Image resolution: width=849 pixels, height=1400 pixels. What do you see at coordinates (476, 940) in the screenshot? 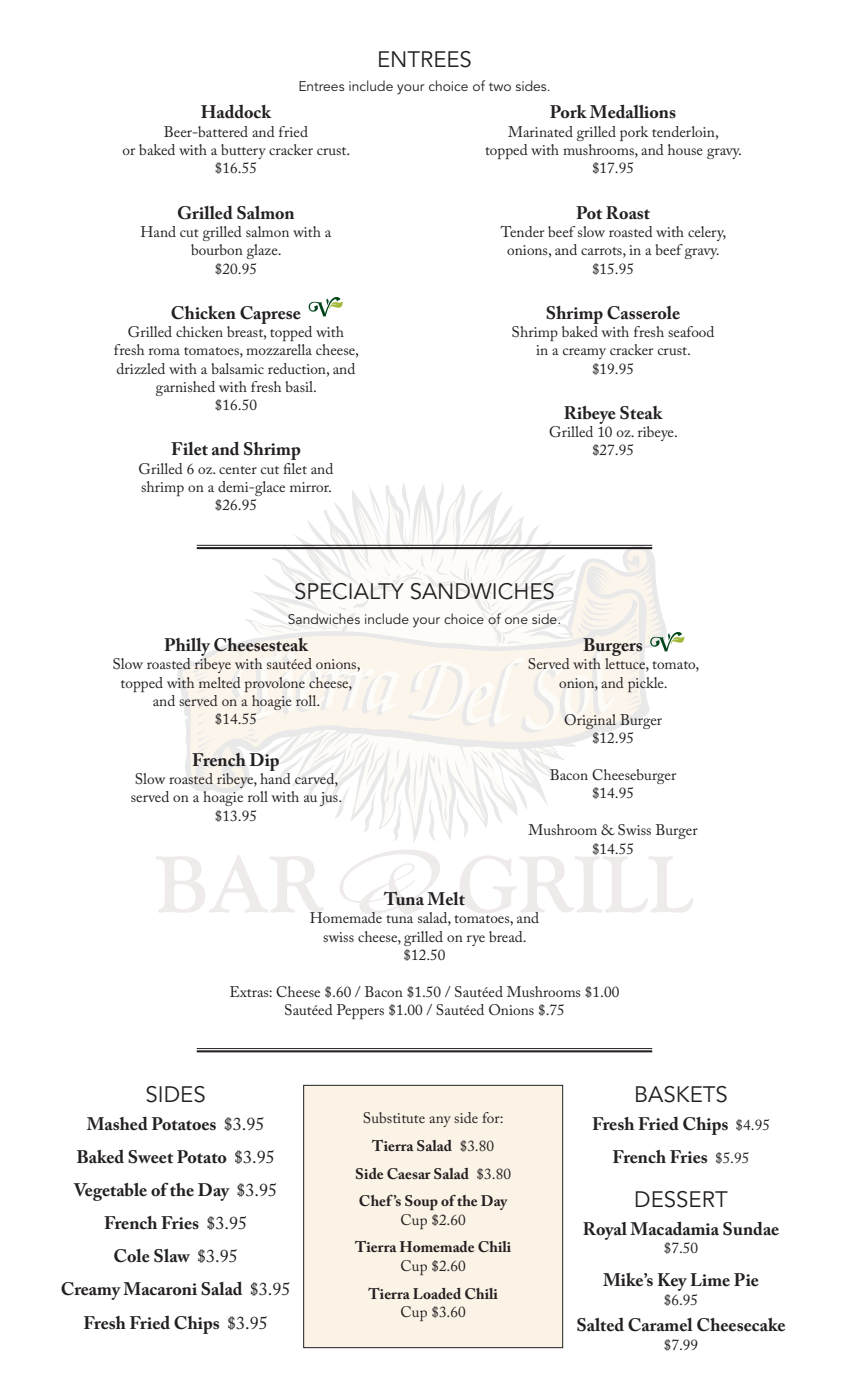
I see `rye` at bounding box center [476, 940].
